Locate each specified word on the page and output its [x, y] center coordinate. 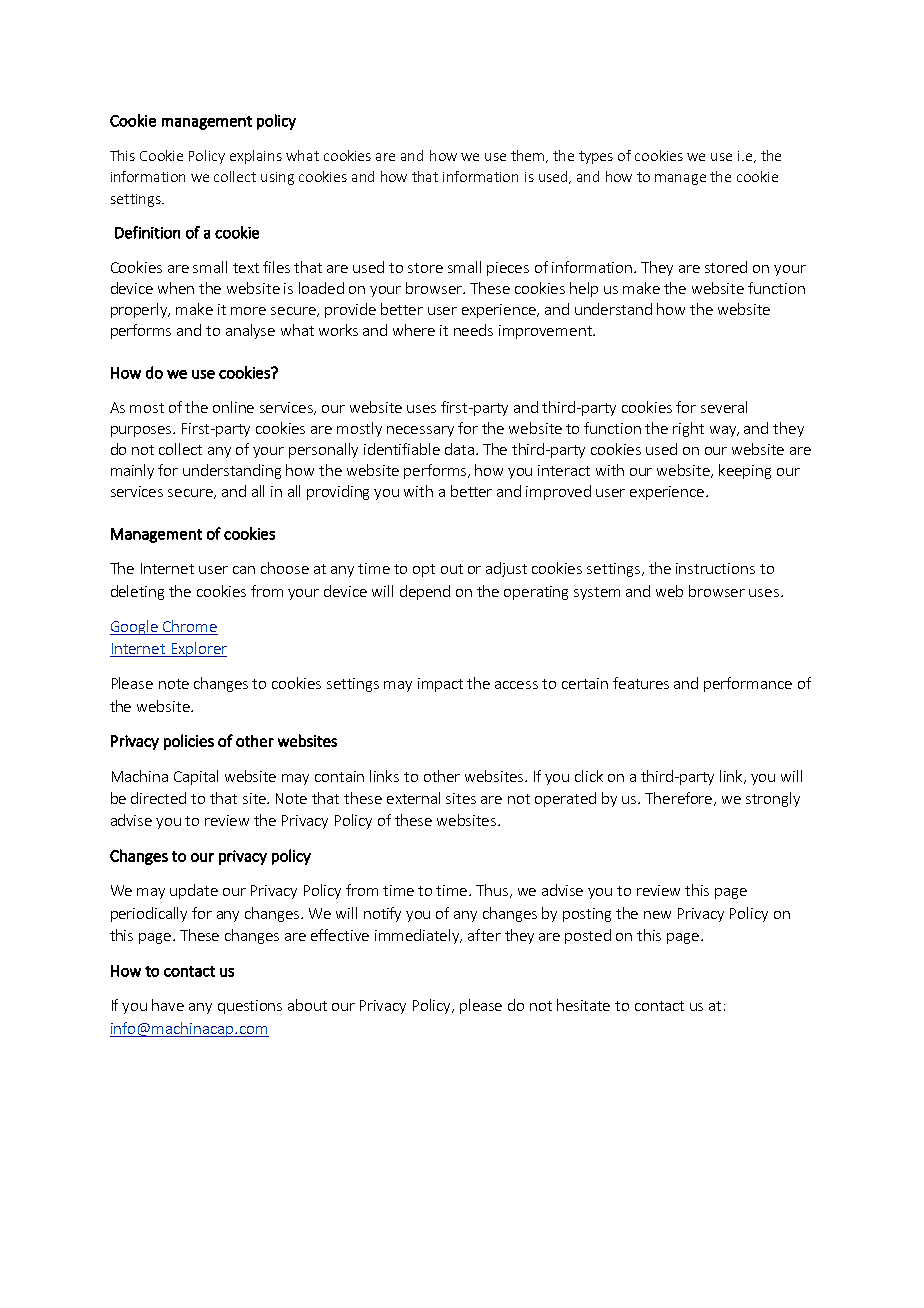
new [657, 915]
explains [256, 157]
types [596, 157]
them [529, 156]
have [168, 1005]
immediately [418, 936]
